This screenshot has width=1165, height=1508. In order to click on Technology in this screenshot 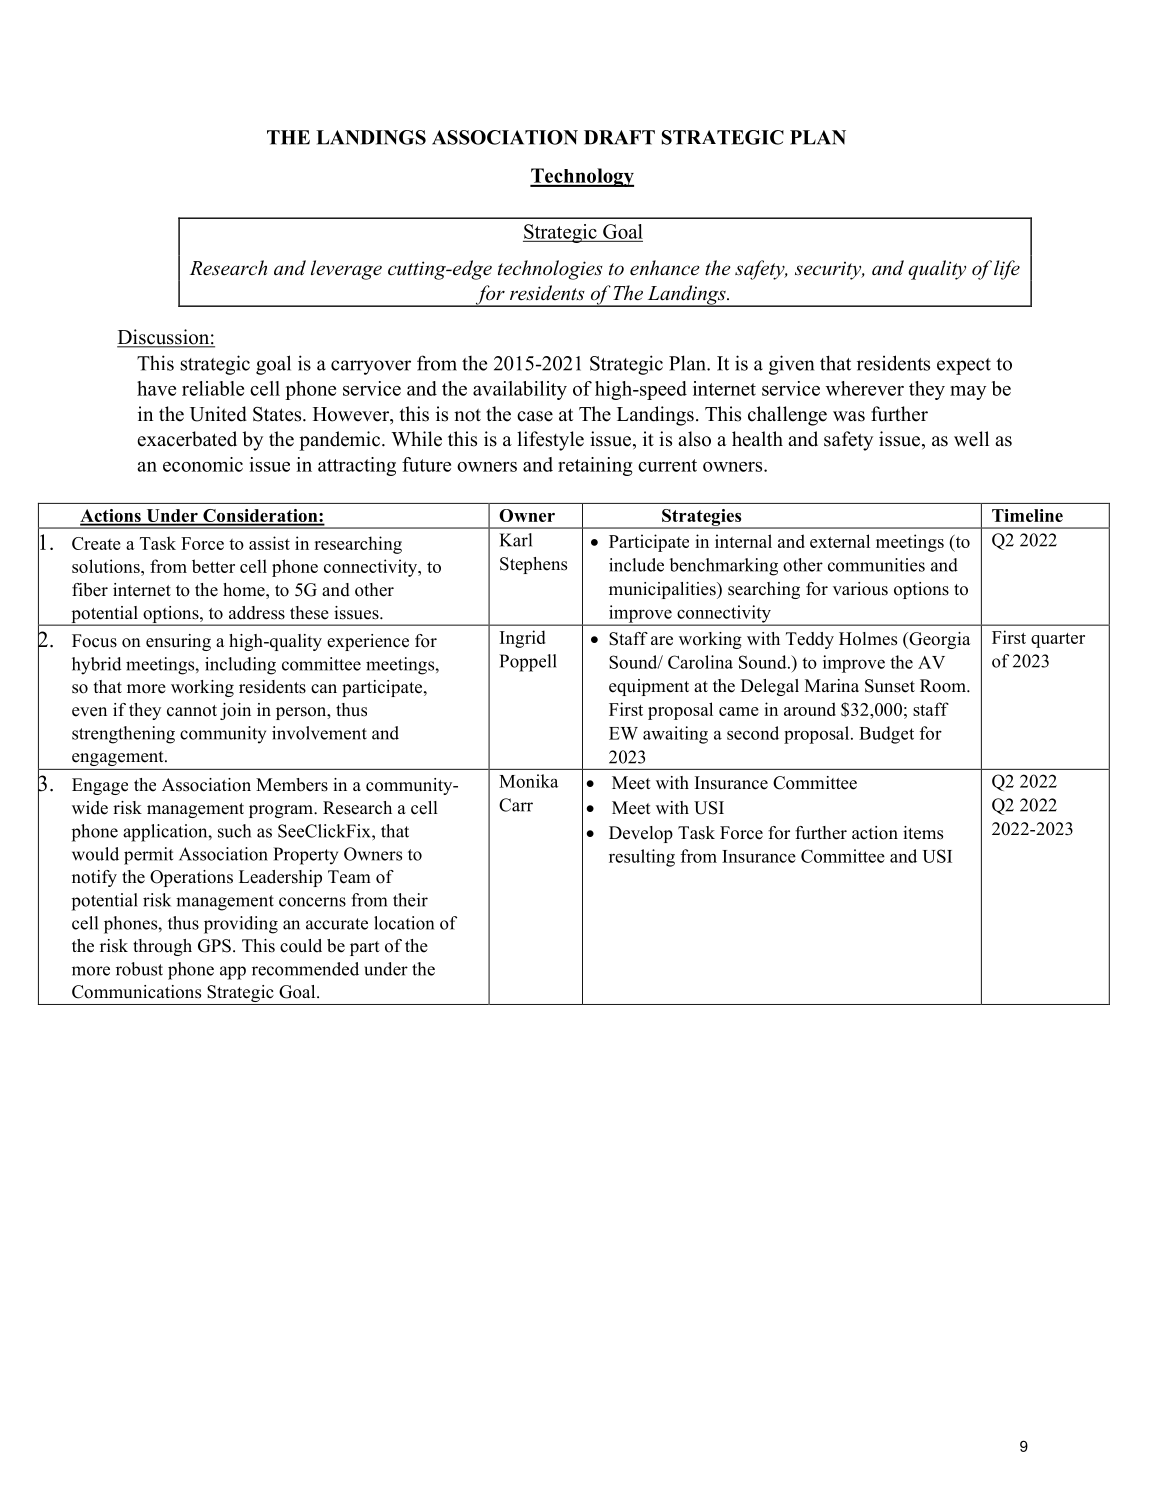, I will do `click(582, 177)`.
